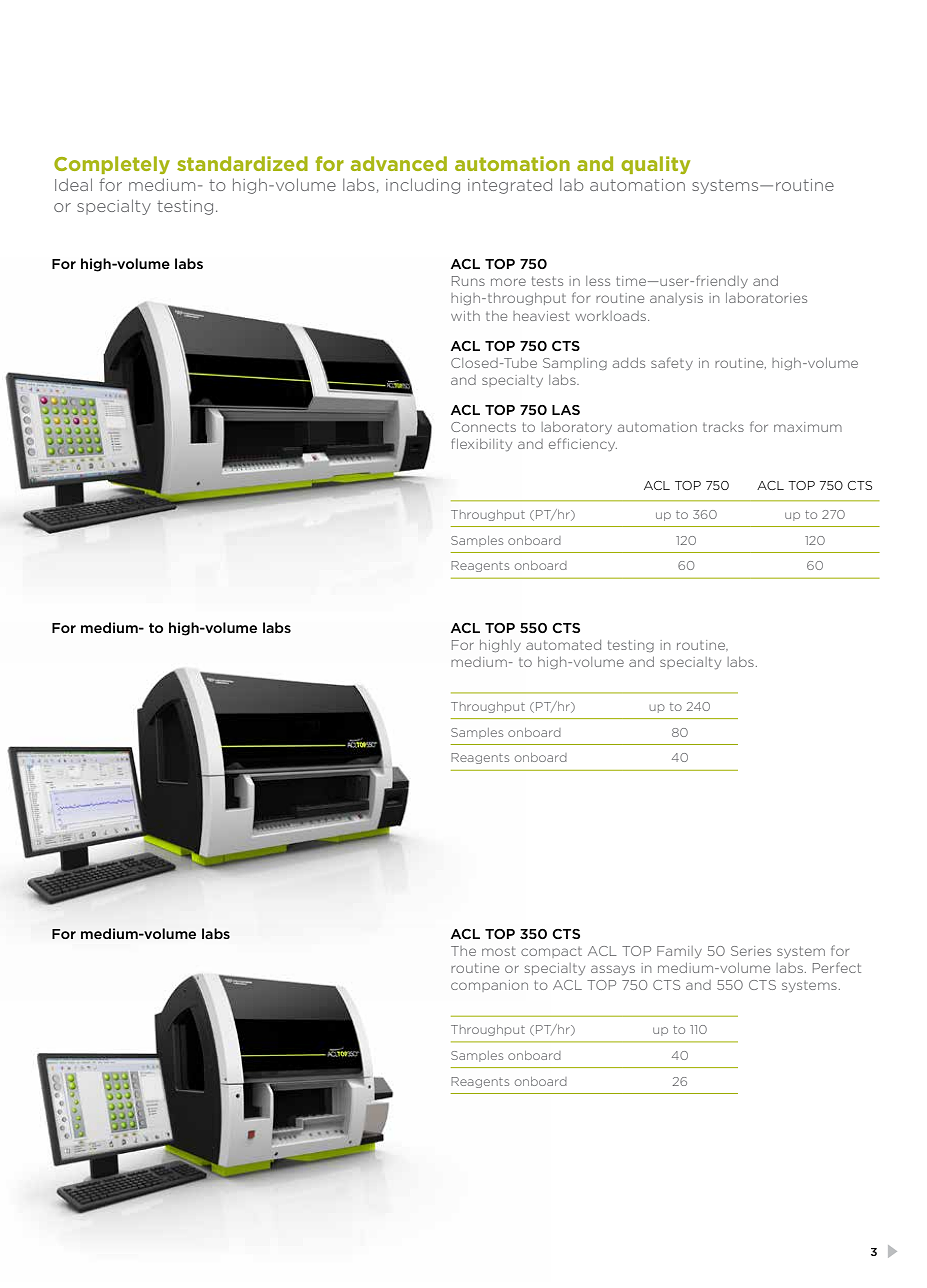  Describe the element at coordinates (423, 186) in the screenshot. I see `including` at that location.
